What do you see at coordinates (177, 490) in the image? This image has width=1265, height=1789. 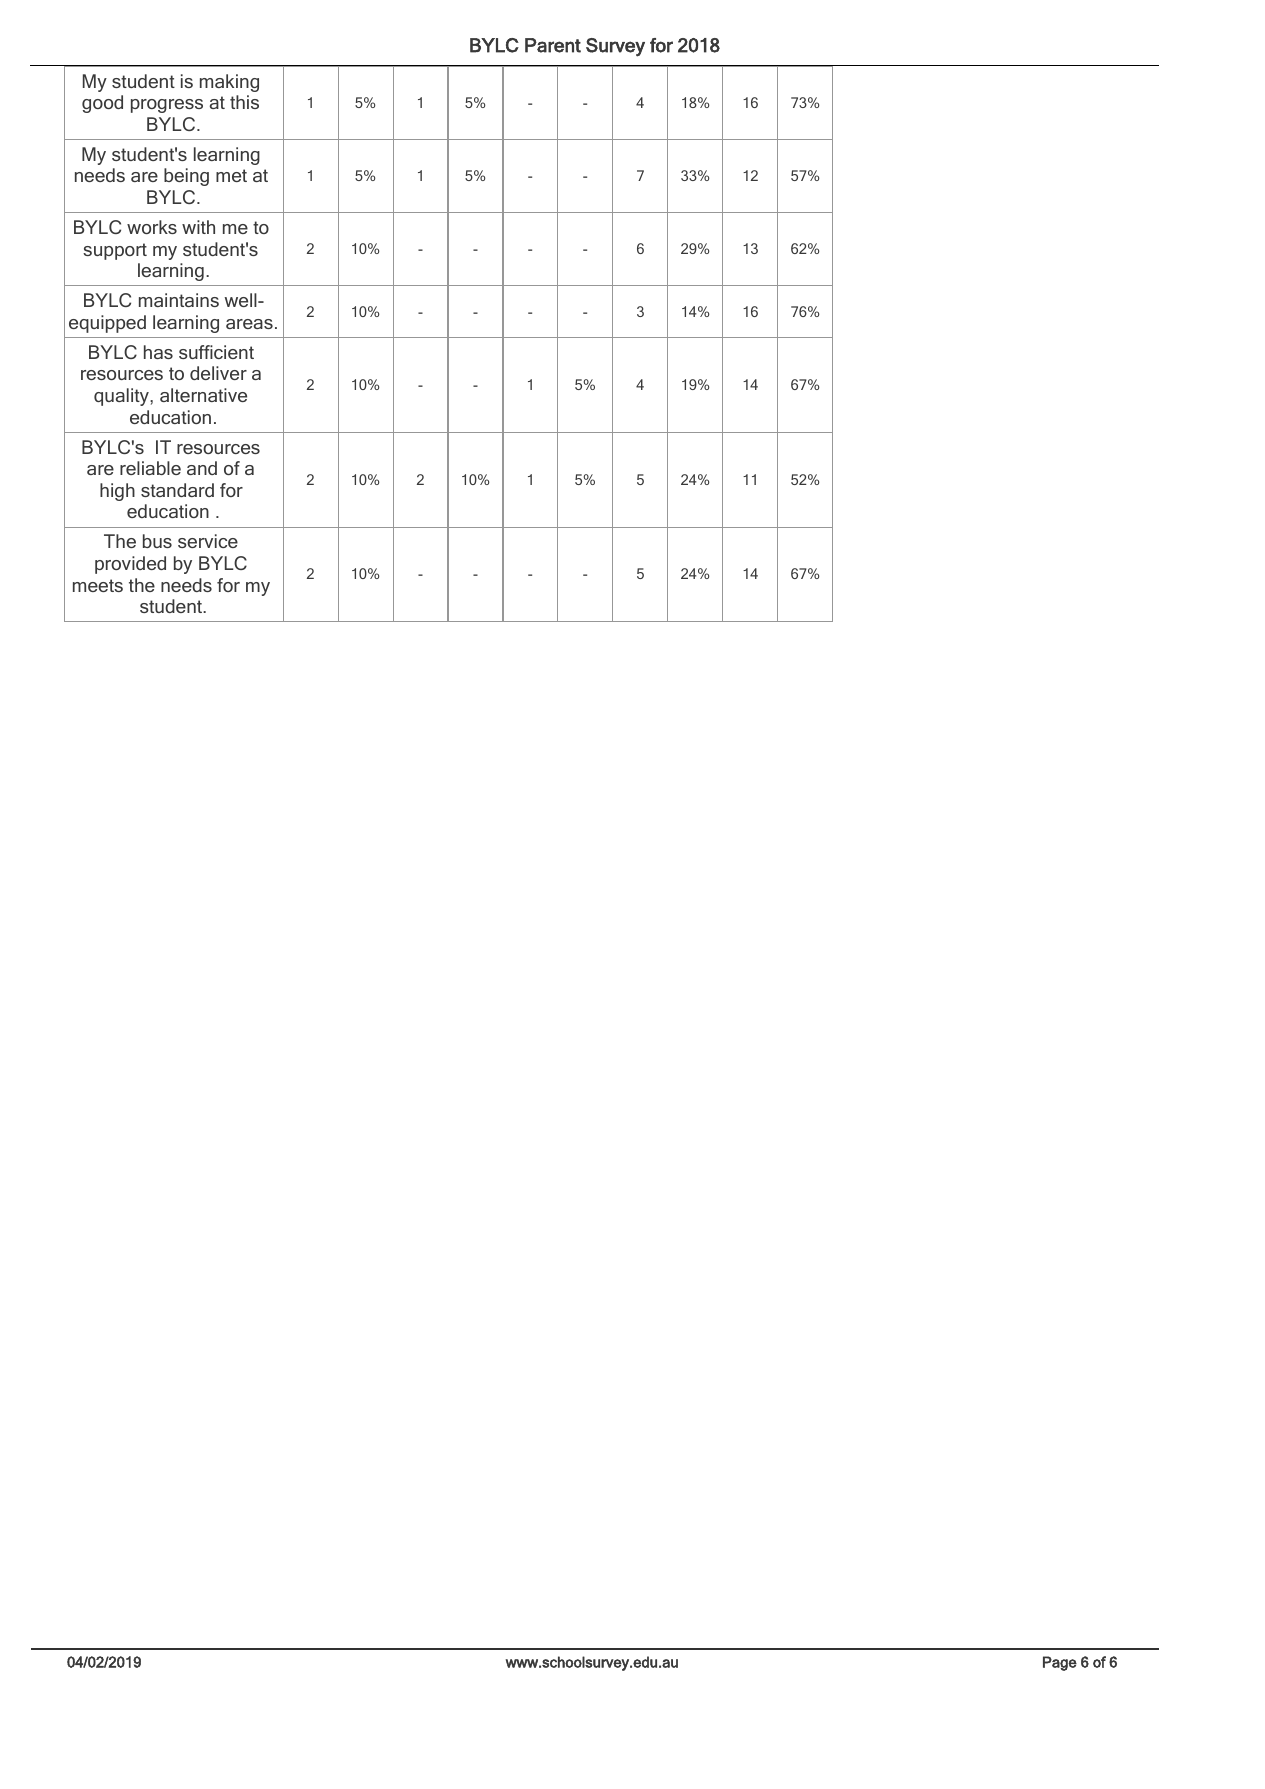 I see `standard` at bounding box center [177, 490].
